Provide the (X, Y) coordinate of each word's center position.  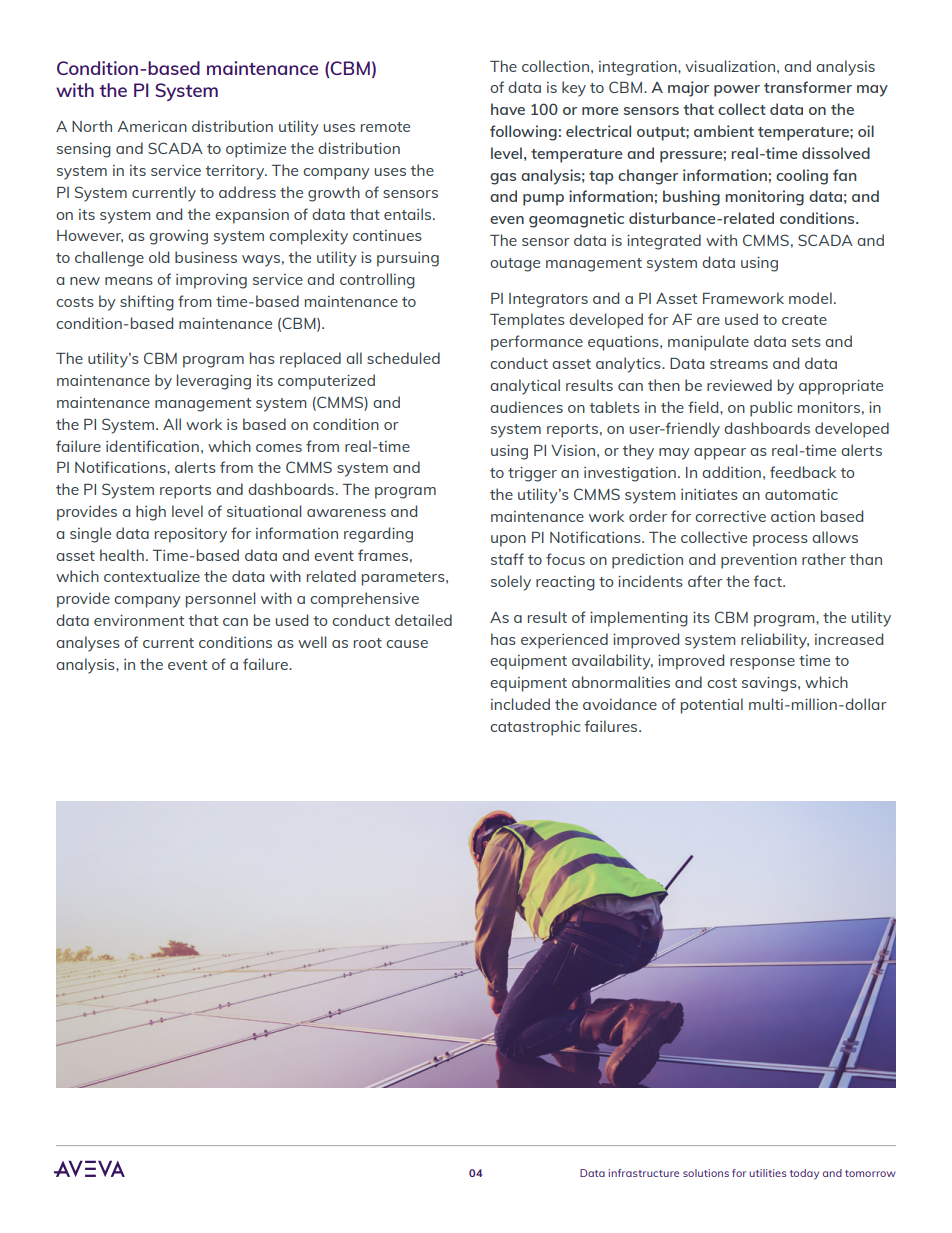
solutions (706, 1173)
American (152, 126)
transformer (808, 87)
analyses (88, 644)
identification (152, 446)
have (508, 109)
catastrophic (535, 728)
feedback (803, 472)
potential (712, 706)
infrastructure (644, 1173)
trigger (532, 474)
